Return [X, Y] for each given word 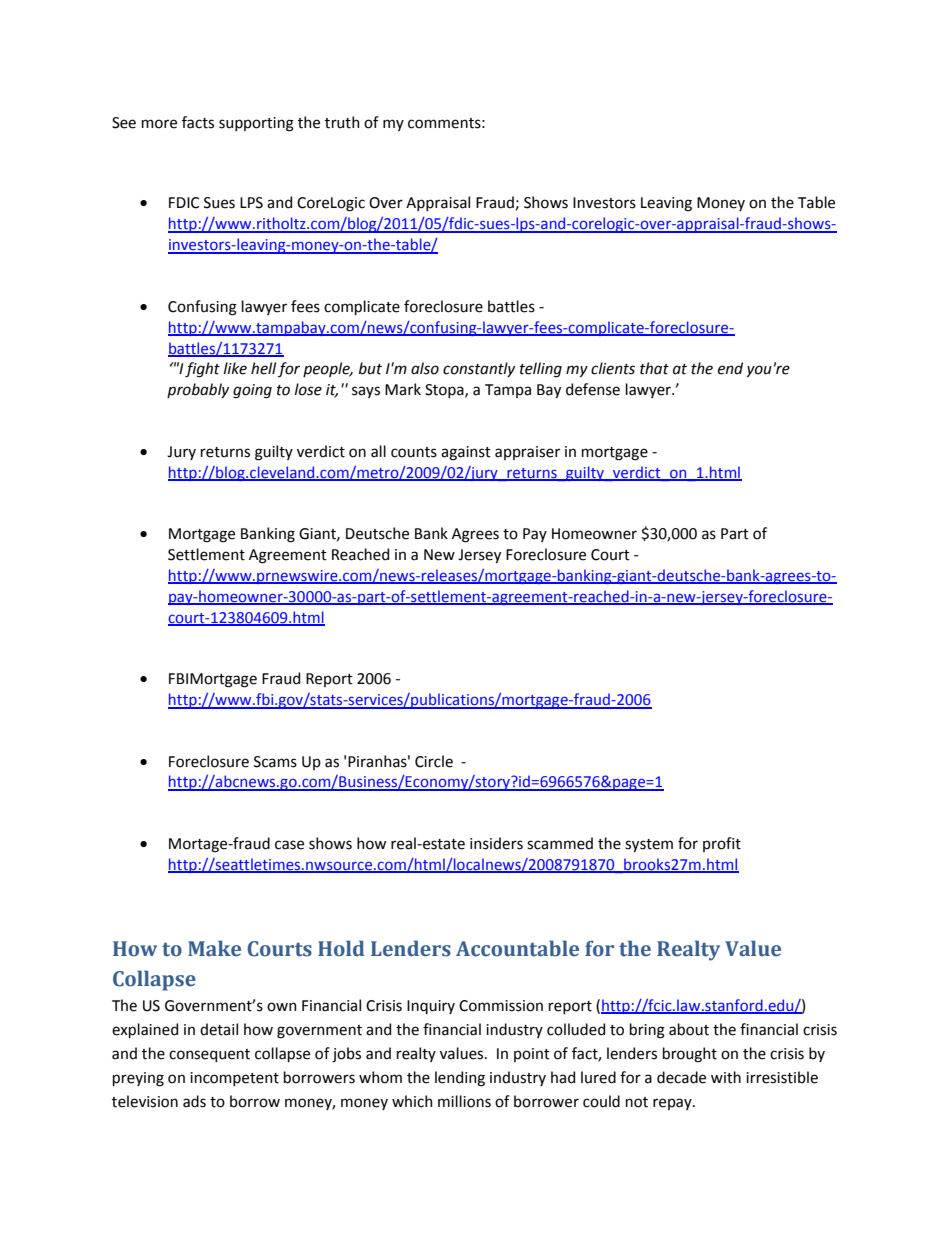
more [159, 124]
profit [722, 844]
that [654, 368]
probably [198, 390]
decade [681, 1077]
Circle [434, 761]
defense [593, 389]
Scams [275, 762]
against [466, 453]
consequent [209, 1055]
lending [460, 1079]
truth [342, 122]
